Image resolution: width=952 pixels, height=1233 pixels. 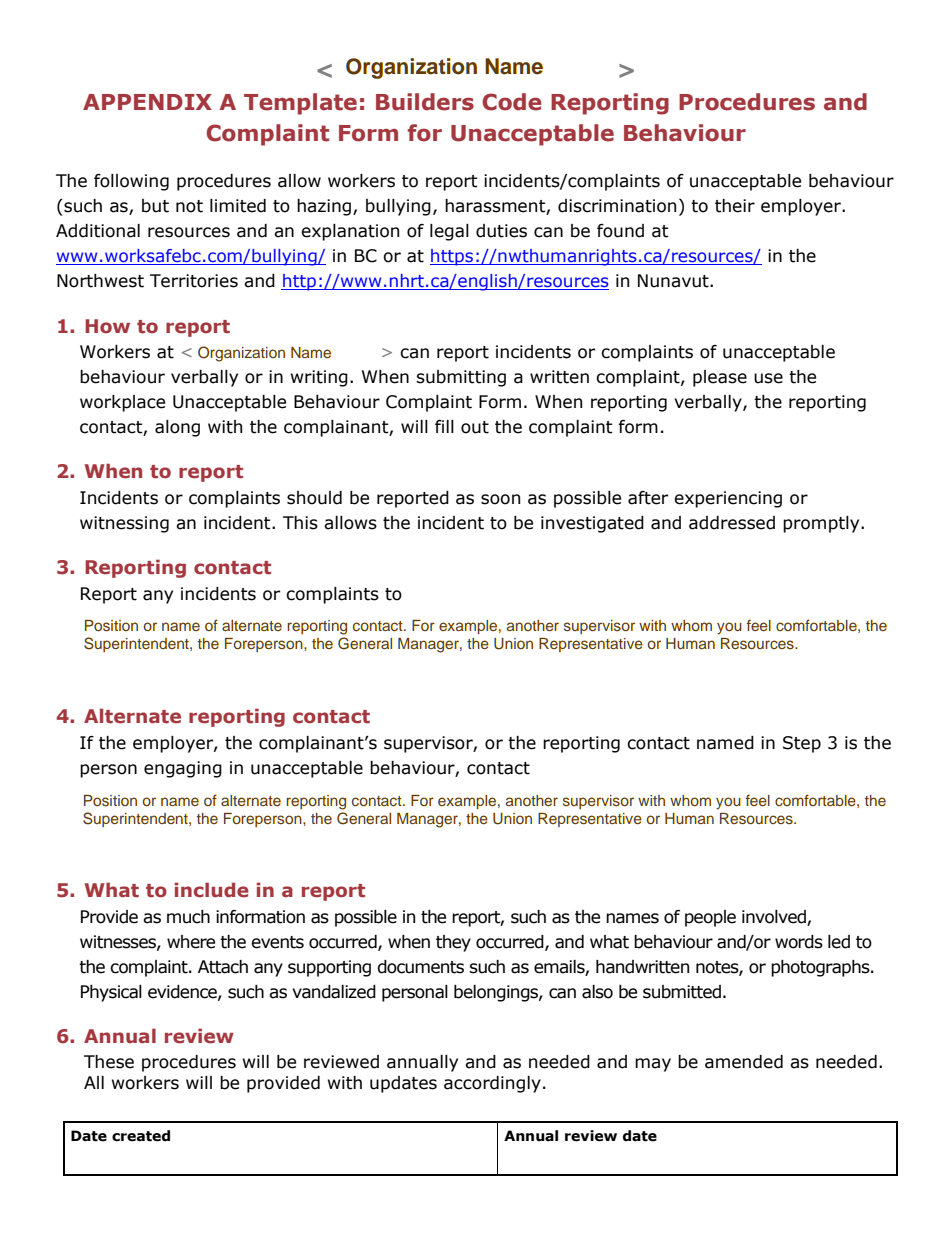 What do you see at coordinates (735, 206) in the screenshot?
I see `their` at bounding box center [735, 206].
